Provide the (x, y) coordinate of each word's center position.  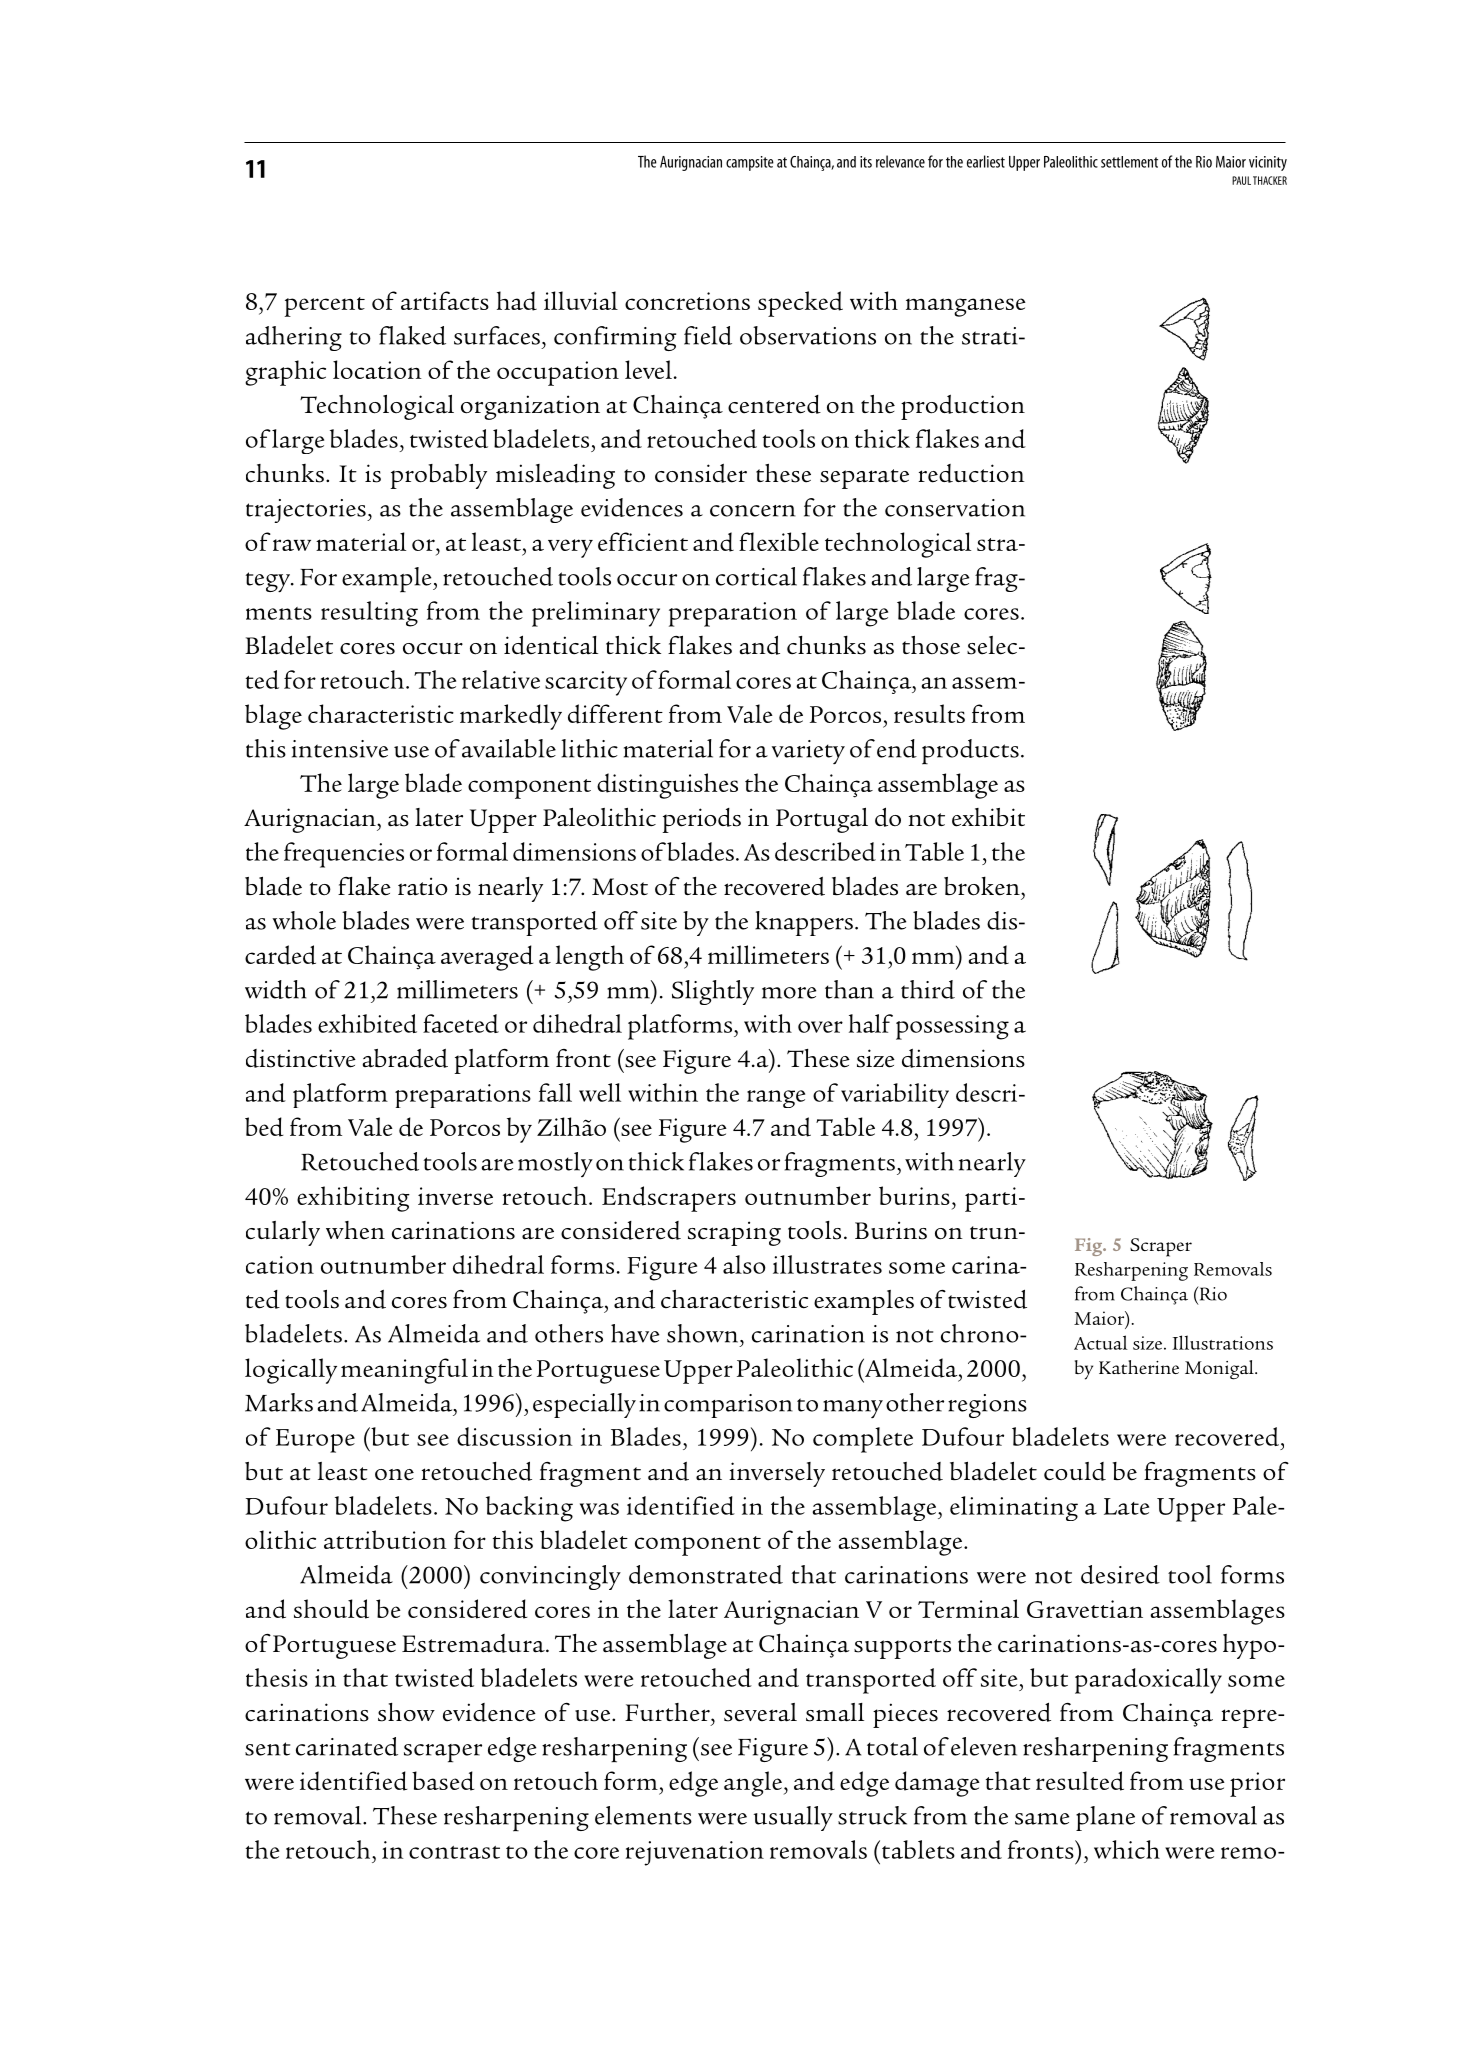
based (443, 1781)
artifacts (445, 300)
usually (793, 1818)
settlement (1129, 162)
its (866, 162)
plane (1105, 1818)
